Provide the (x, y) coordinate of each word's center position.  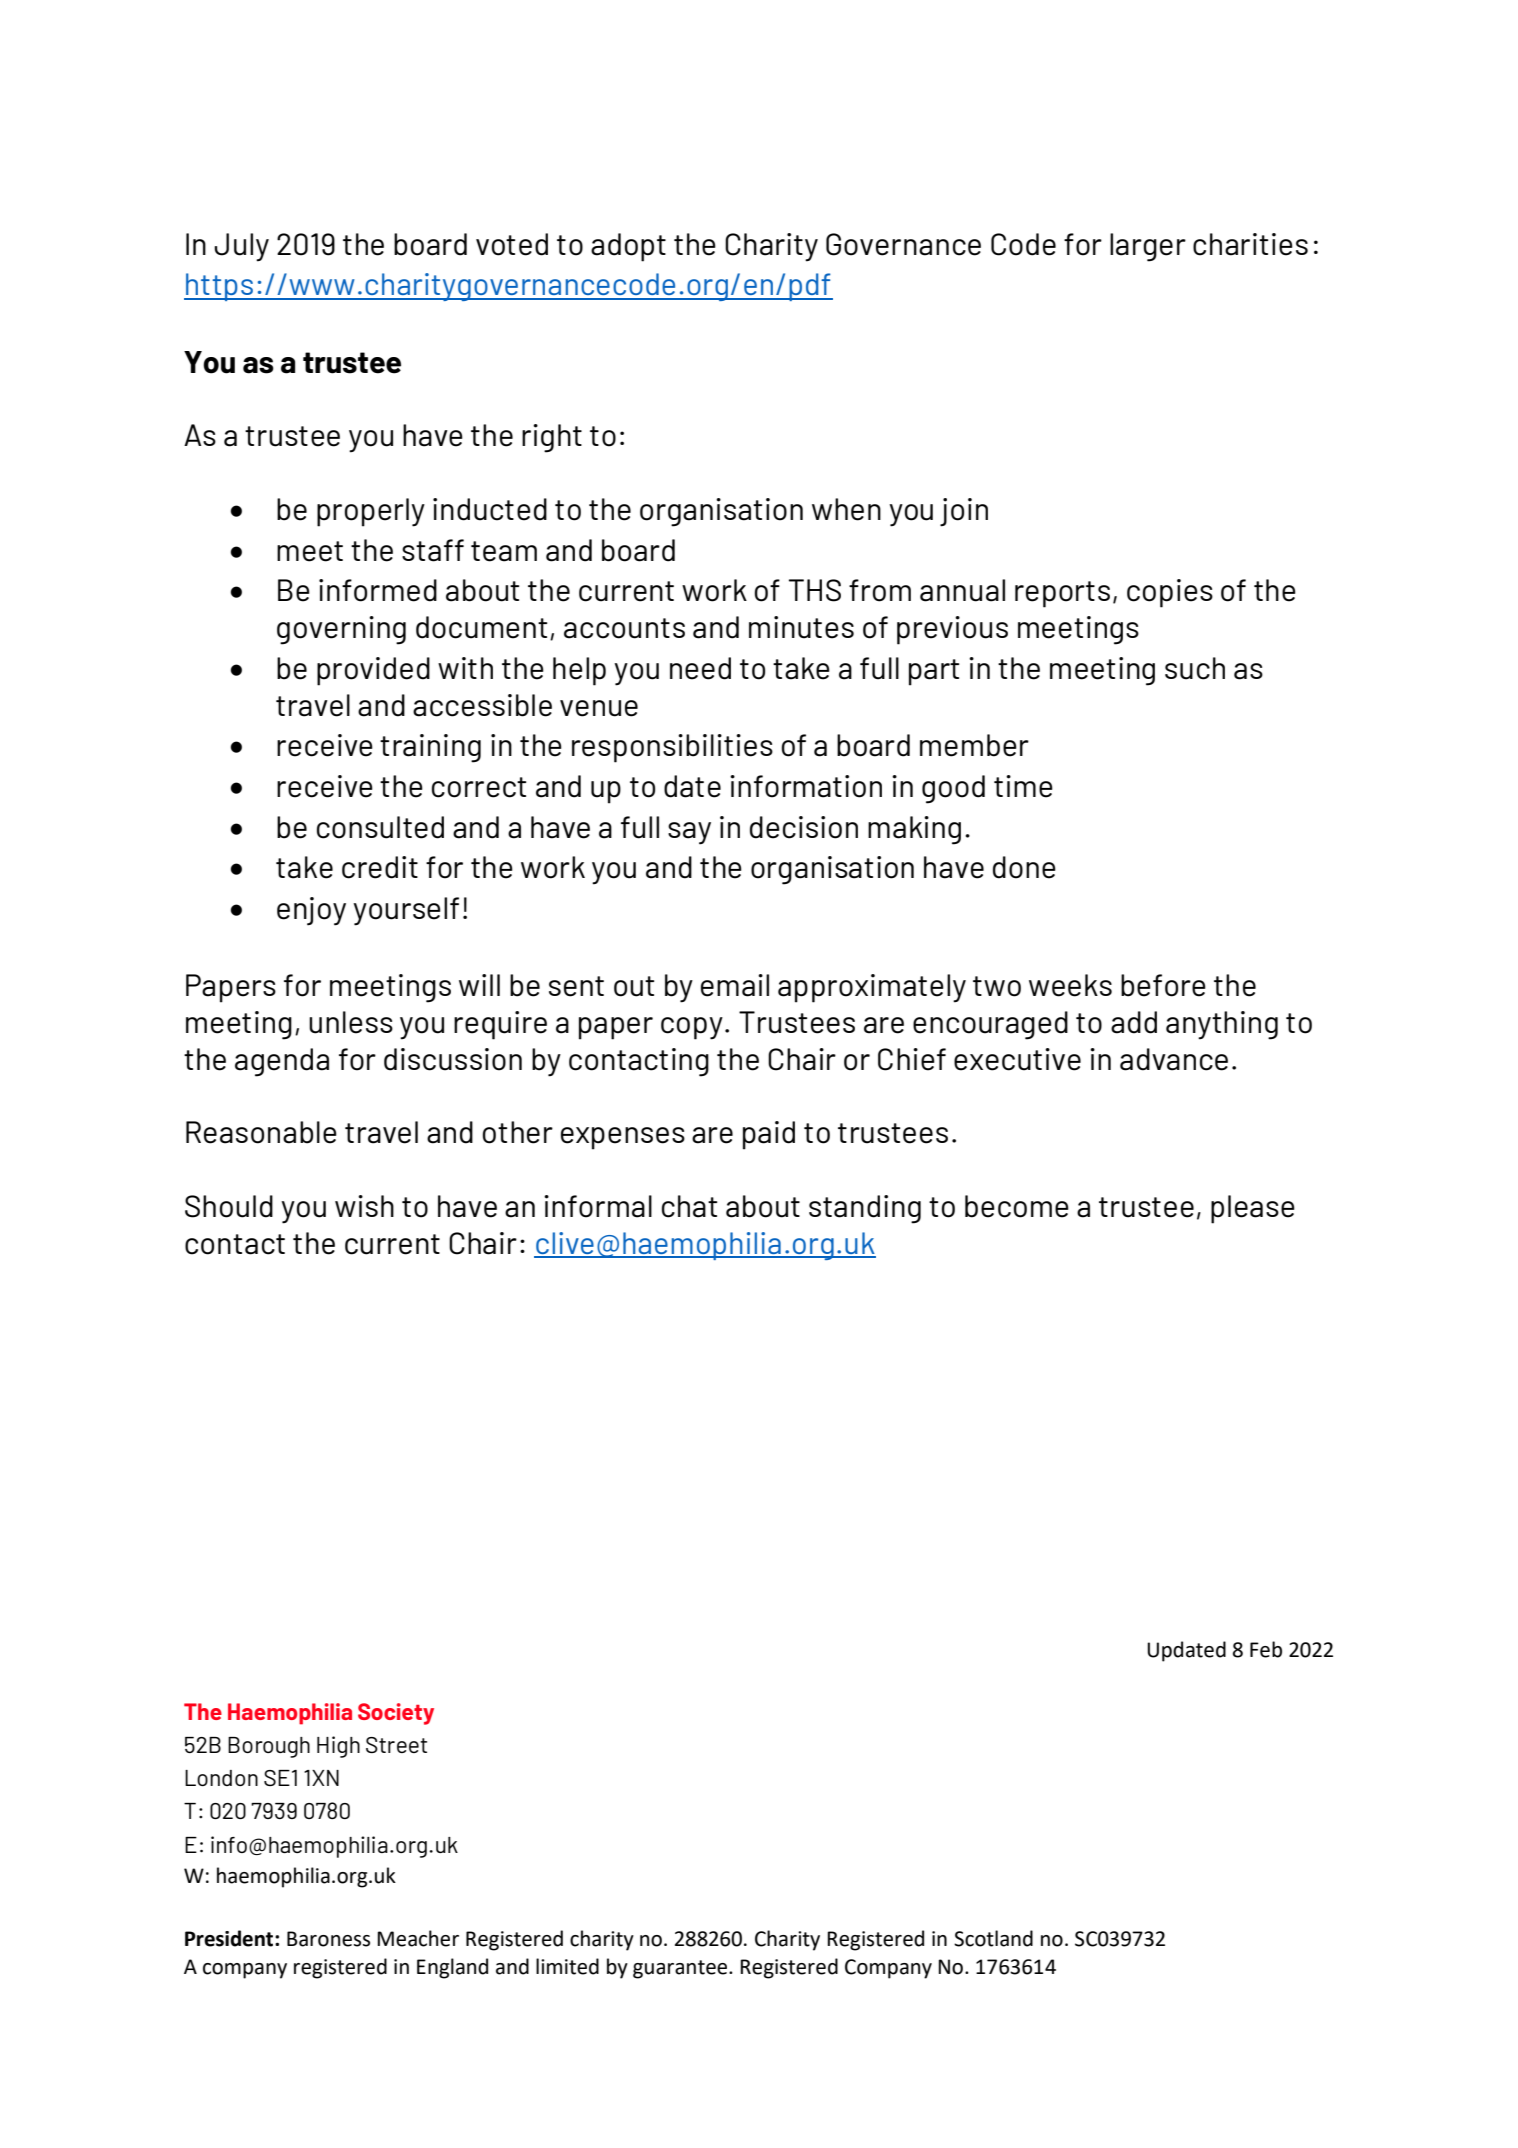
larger (1148, 247)
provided (373, 671)
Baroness (328, 1939)
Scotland (993, 1938)
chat (689, 1206)
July (241, 247)
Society (396, 1714)
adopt (628, 247)
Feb (1266, 1649)
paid (769, 1135)
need (700, 668)
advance (1174, 1059)
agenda (282, 1062)
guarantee (681, 1969)
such (1195, 668)
